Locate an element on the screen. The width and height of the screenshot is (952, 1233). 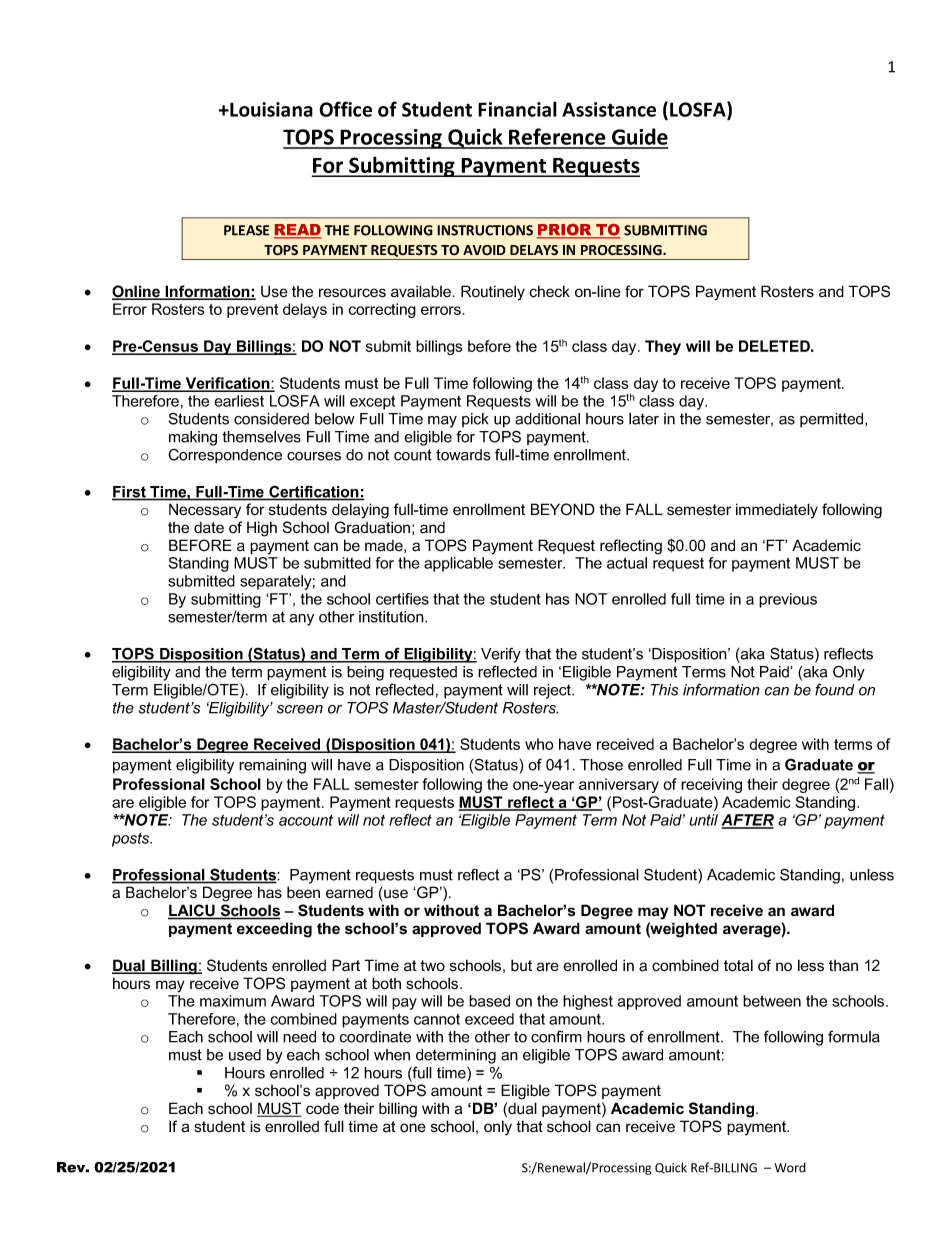
AFTER is located at coordinates (747, 821).
